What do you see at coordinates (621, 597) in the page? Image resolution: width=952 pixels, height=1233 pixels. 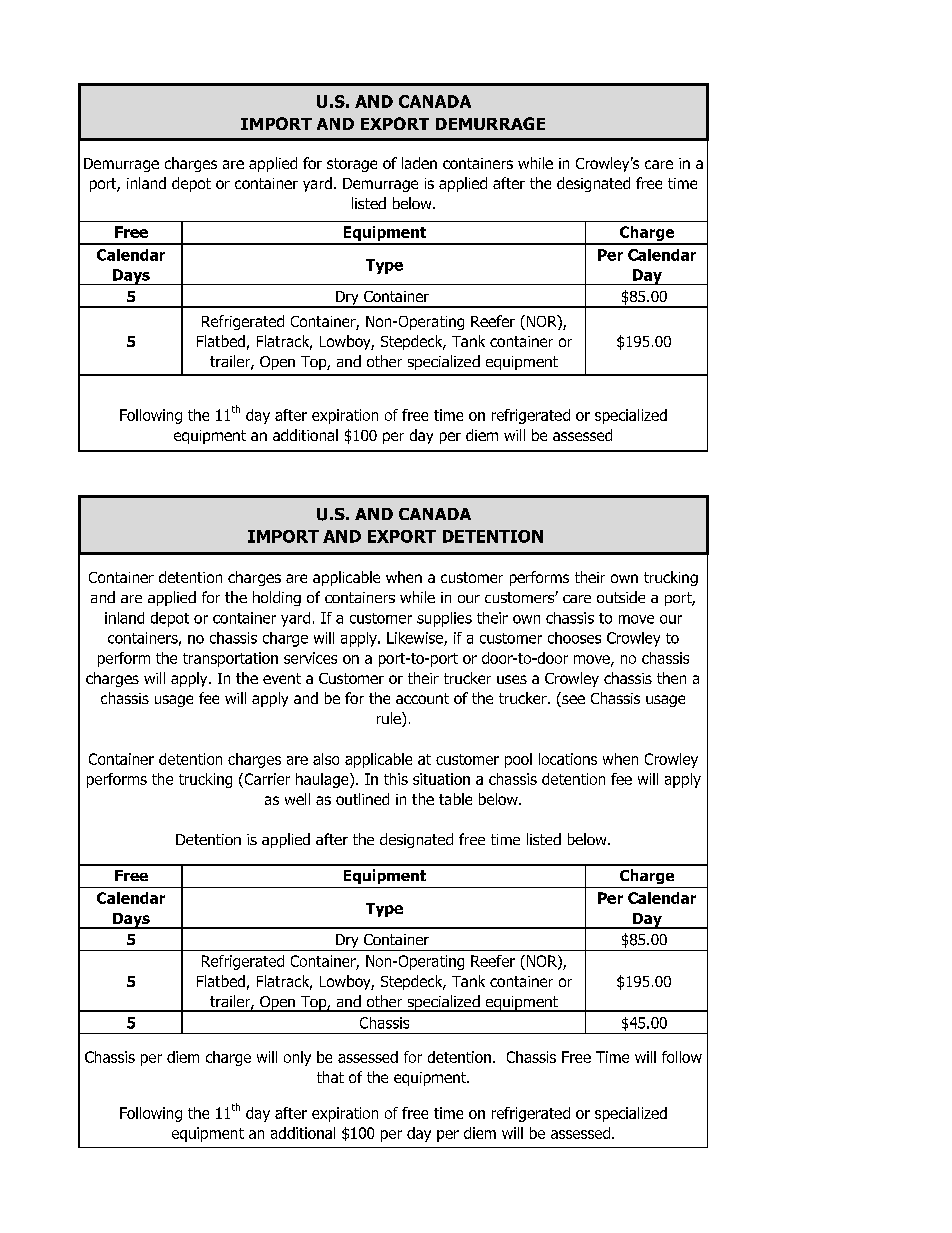 I see `outside` at bounding box center [621, 597].
